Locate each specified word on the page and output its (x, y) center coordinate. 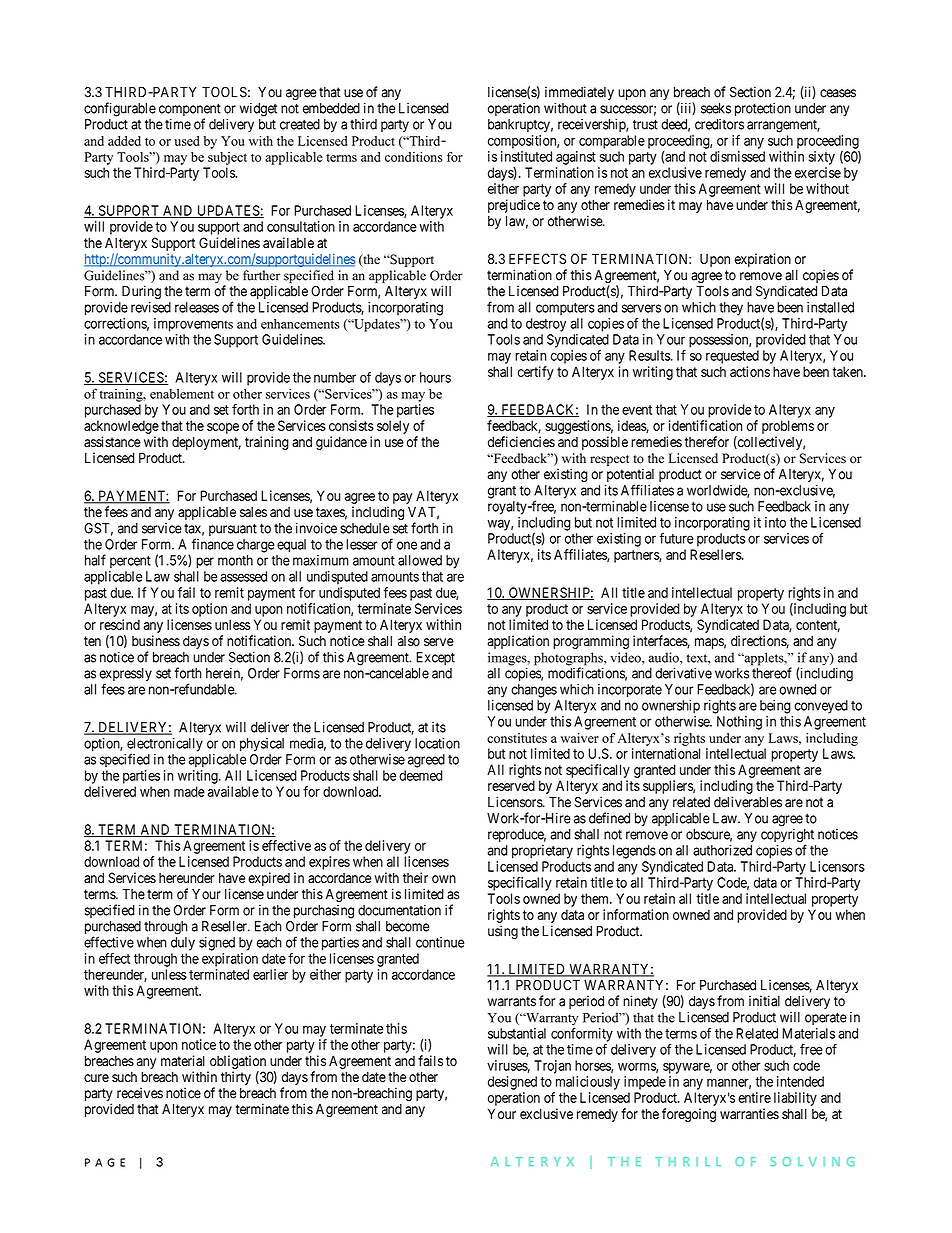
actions (750, 371)
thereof (772, 673)
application (518, 642)
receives (140, 1093)
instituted (526, 156)
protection (763, 109)
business (156, 641)
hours (435, 377)
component (190, 111)
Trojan (552, 1067)
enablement (182, 394)
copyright (787, 837)
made (189, 791)
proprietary (542, 852)
